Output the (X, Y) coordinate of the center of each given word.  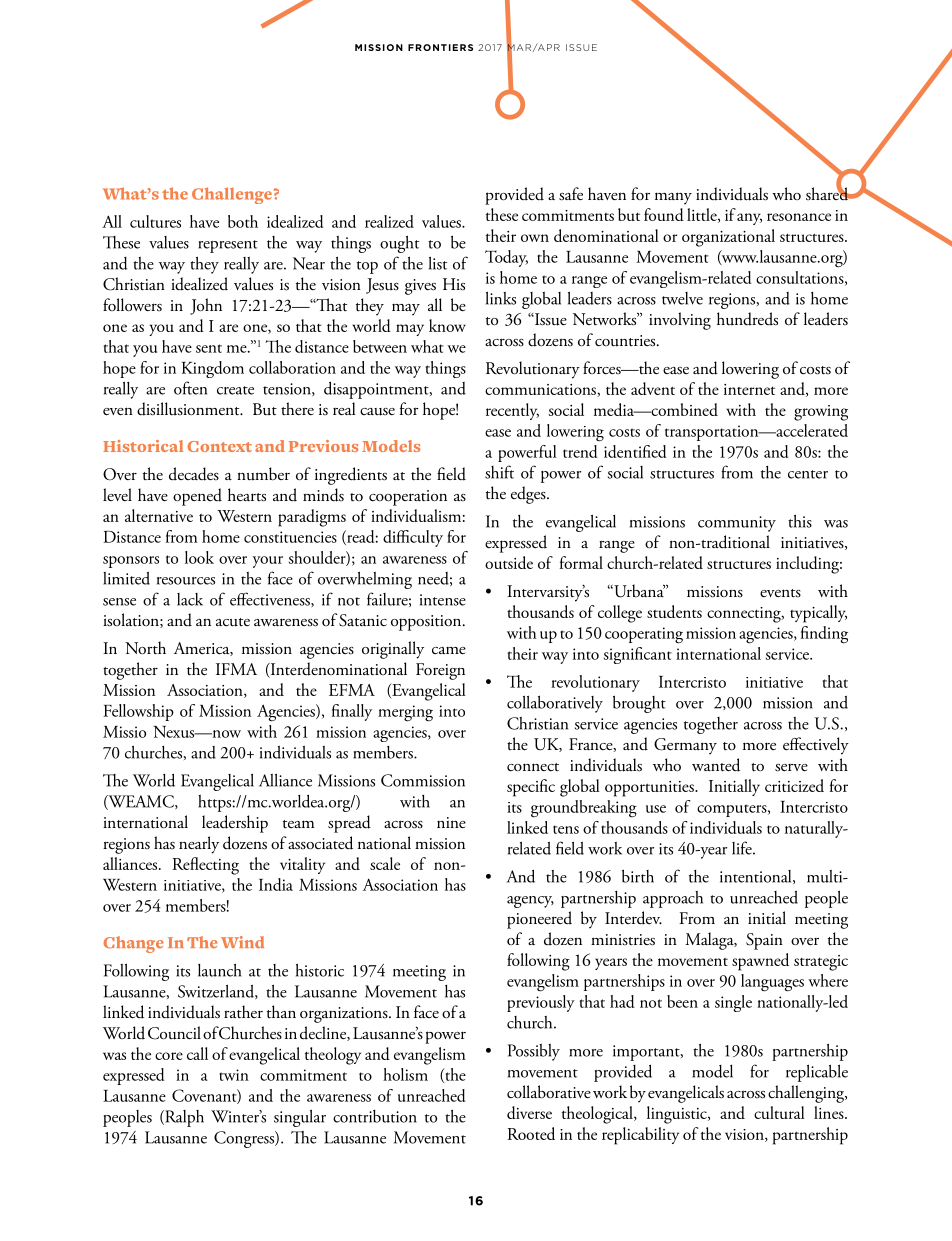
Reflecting (205, 866)
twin (234, 1075)
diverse (529, 1112)
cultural (779, 1112)
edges (529, 495)
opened (197, 497)
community (737, 524)
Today (506, 258)
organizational (728, 238)
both (243, 221)
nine (451, 822)
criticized (794, 785)
